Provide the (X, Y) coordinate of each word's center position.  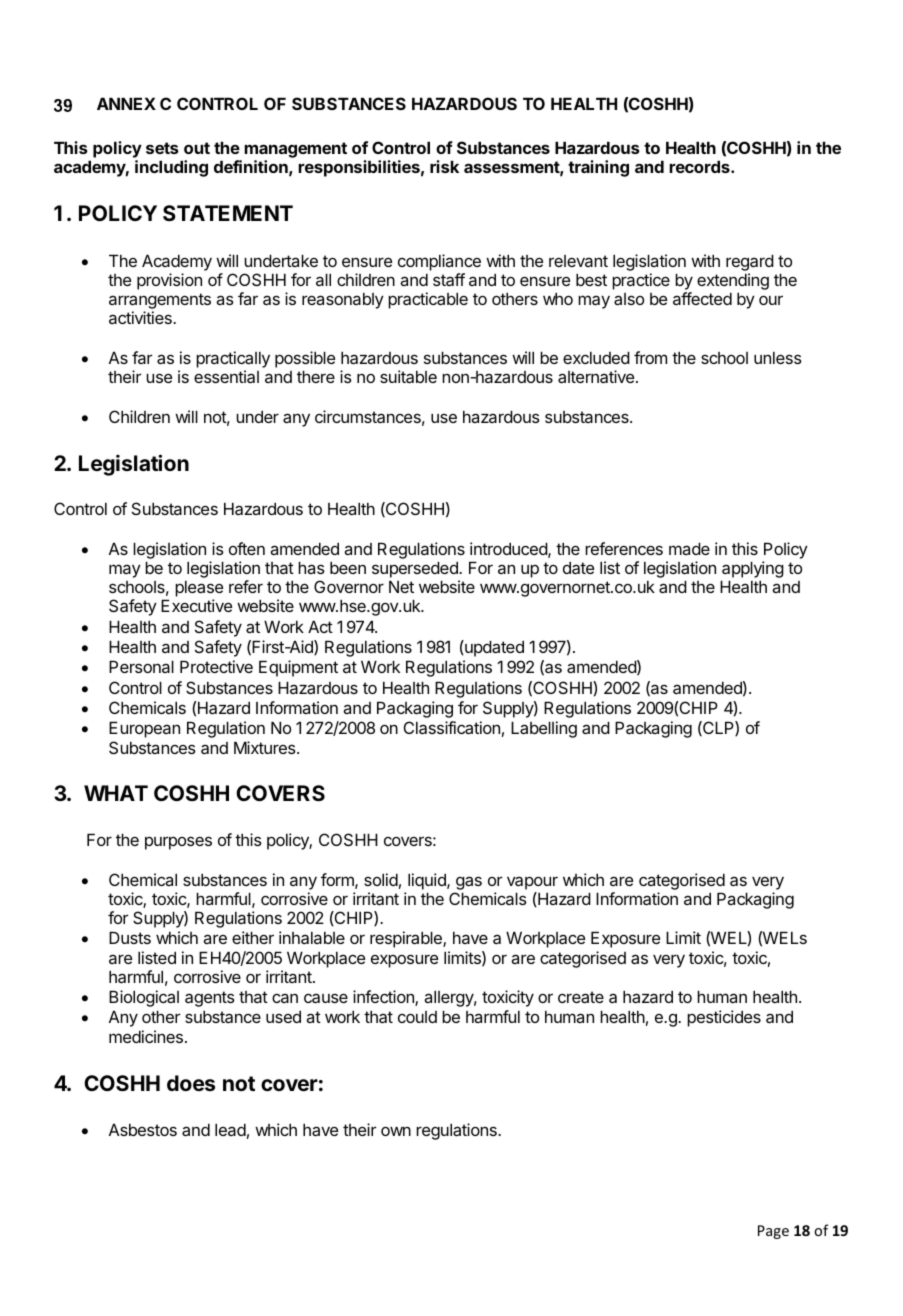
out (197, 148)
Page (773, 1232)
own (396, 1131)
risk (444, 166)
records (700, 166)
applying (752, 571)
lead (230, 1129)
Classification (452, 727)
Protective (216, 666)
